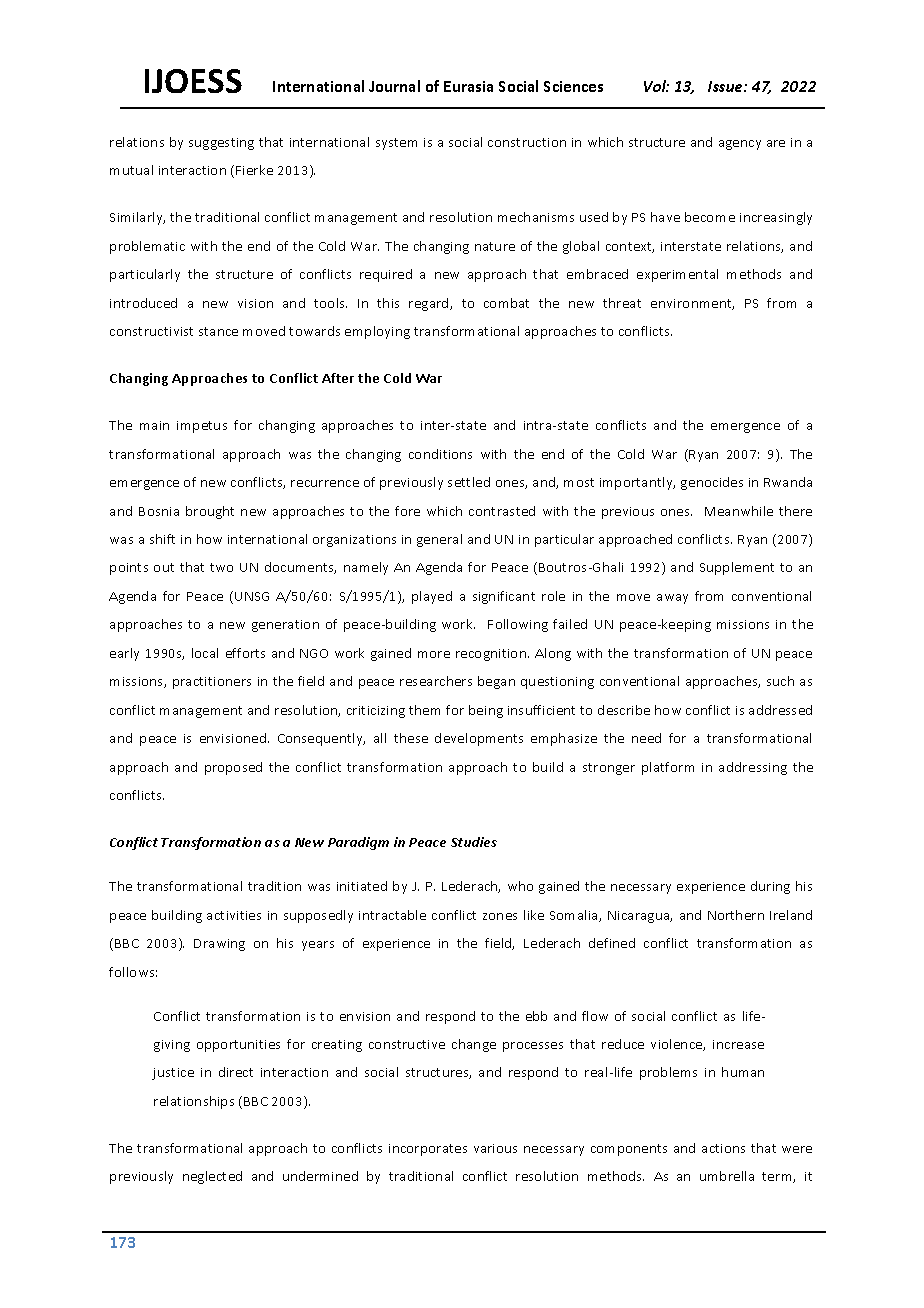  Describe the element at coordinates (221, 144) in the screenshot. I see `suggesting` at that location.
